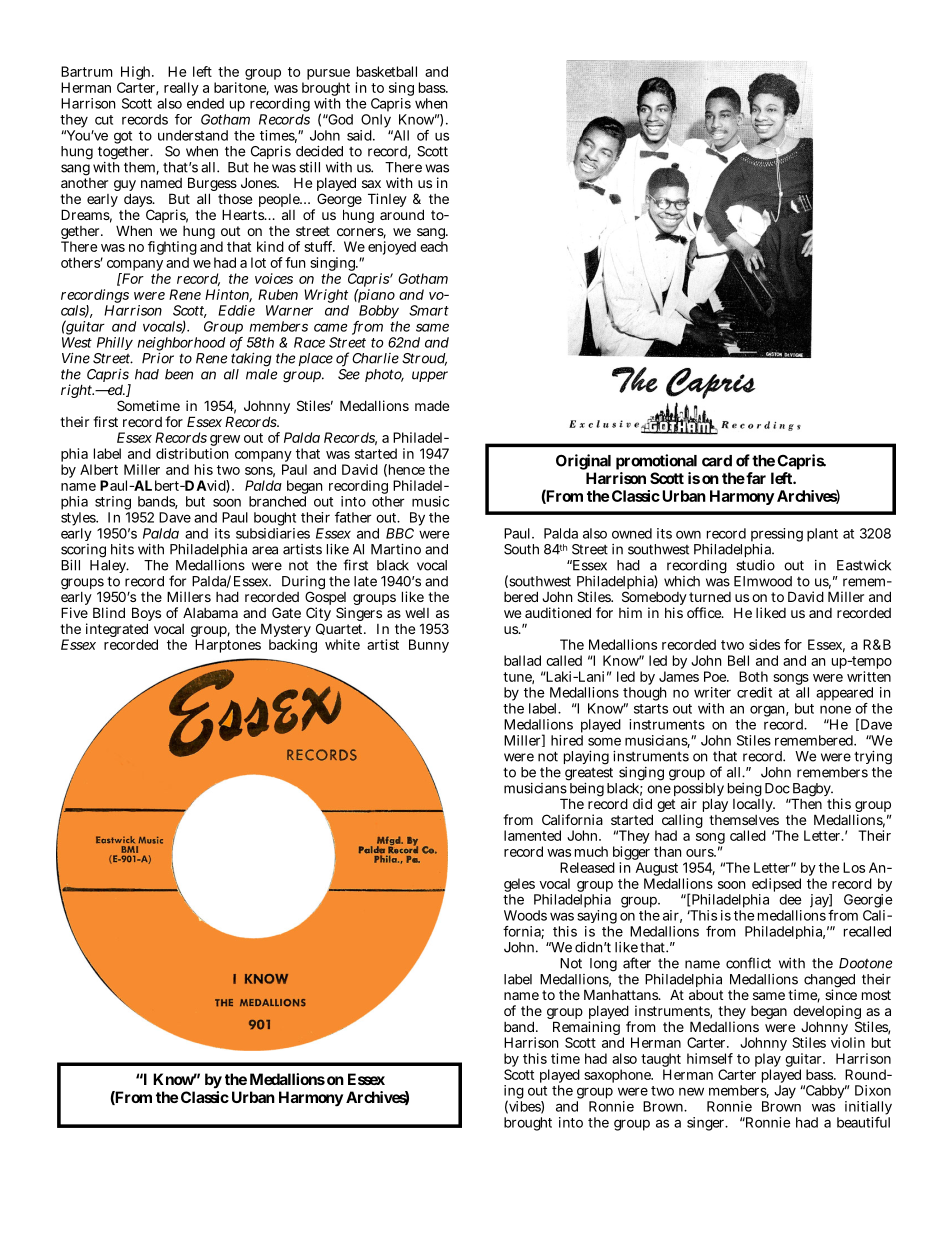  I want to click on lamented, so click(532, 835).
